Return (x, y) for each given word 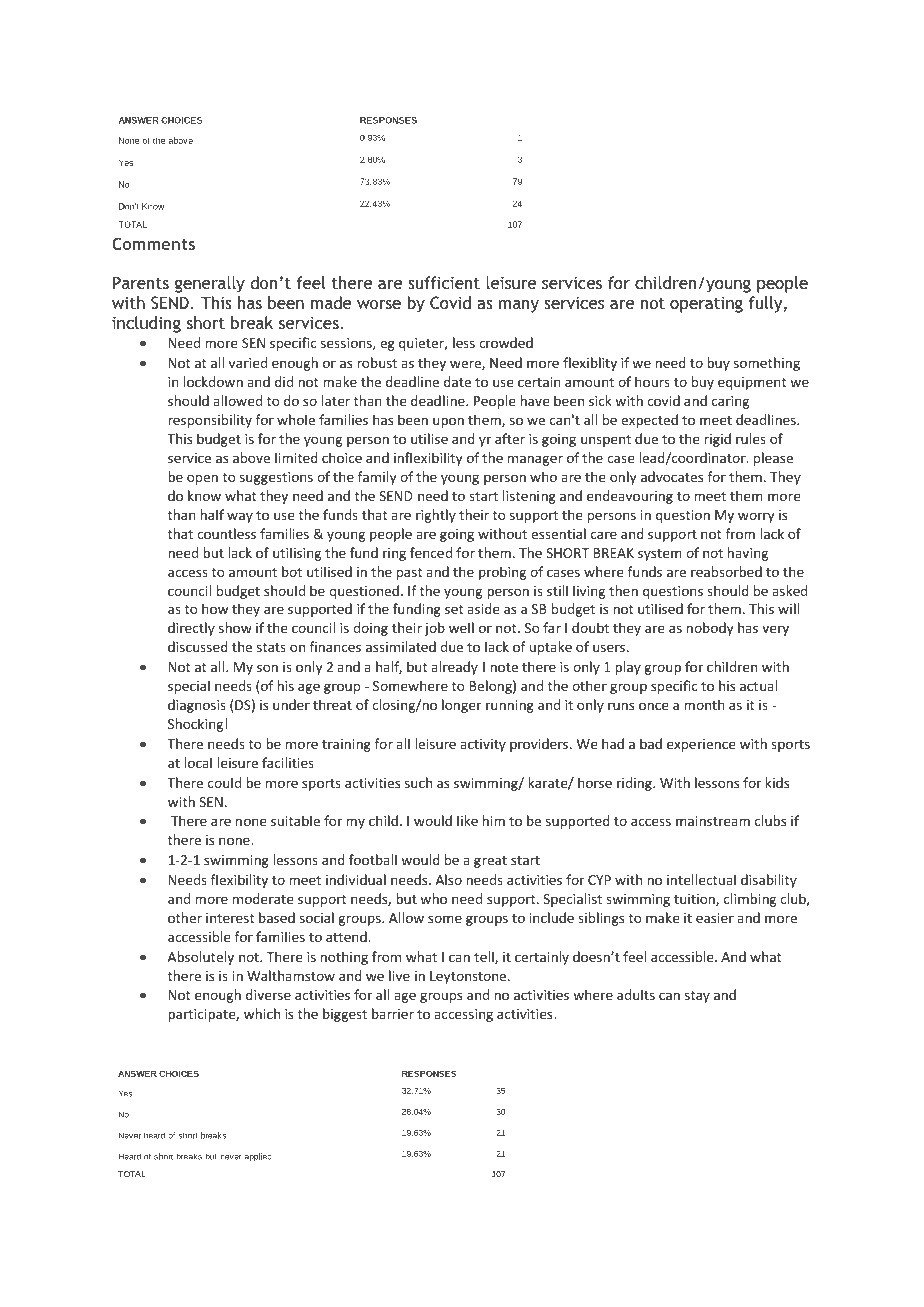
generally (210, 284)
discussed (198, 646)
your (193, 1057)
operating (706, 304)
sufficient (444, 282)
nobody (710, 629)
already (454, 668)
